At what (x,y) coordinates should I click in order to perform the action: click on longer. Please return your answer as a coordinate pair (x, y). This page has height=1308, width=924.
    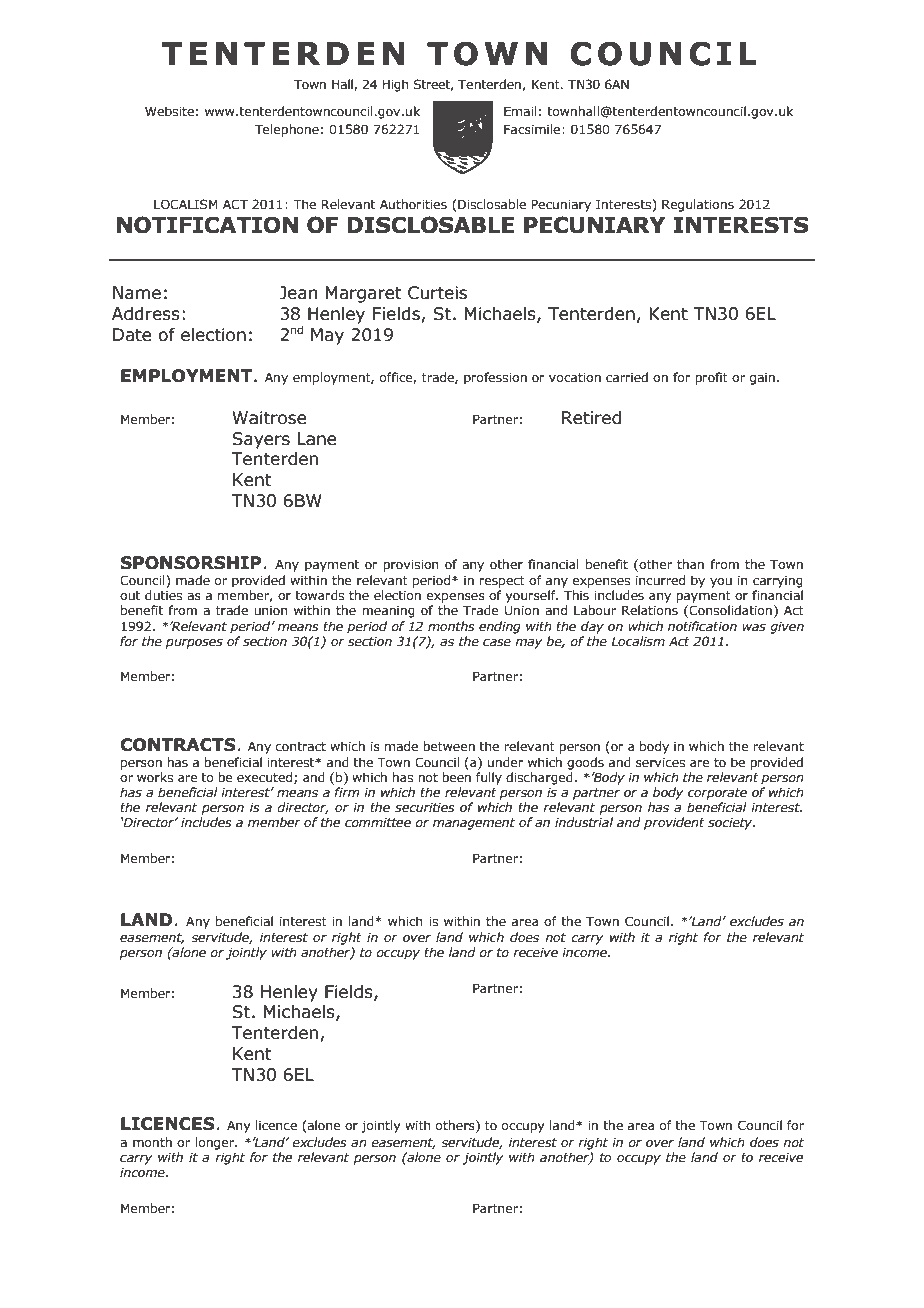
    Looking at the image, I should click on (216, 1143).
